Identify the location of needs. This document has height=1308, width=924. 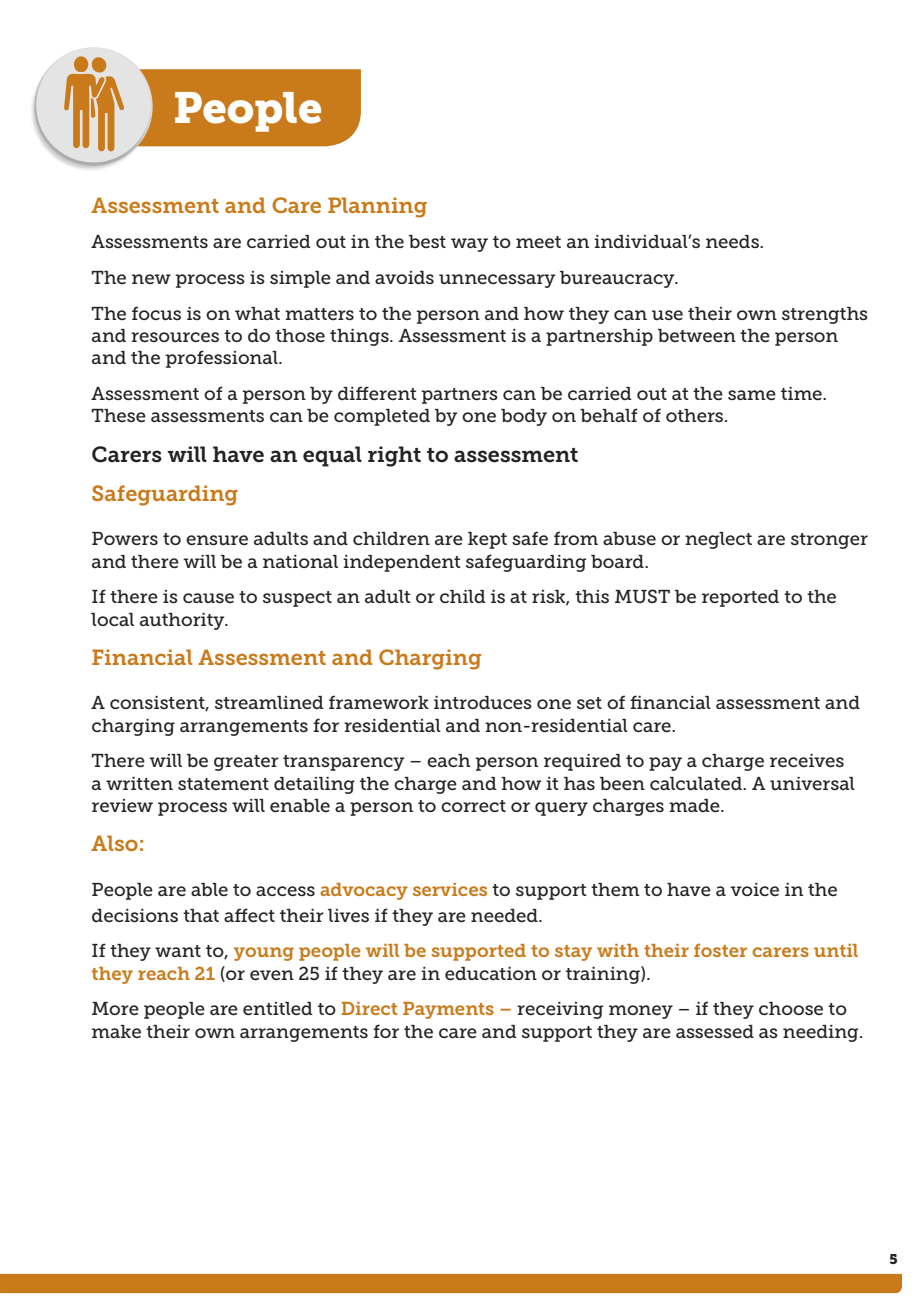
(733, 241).
